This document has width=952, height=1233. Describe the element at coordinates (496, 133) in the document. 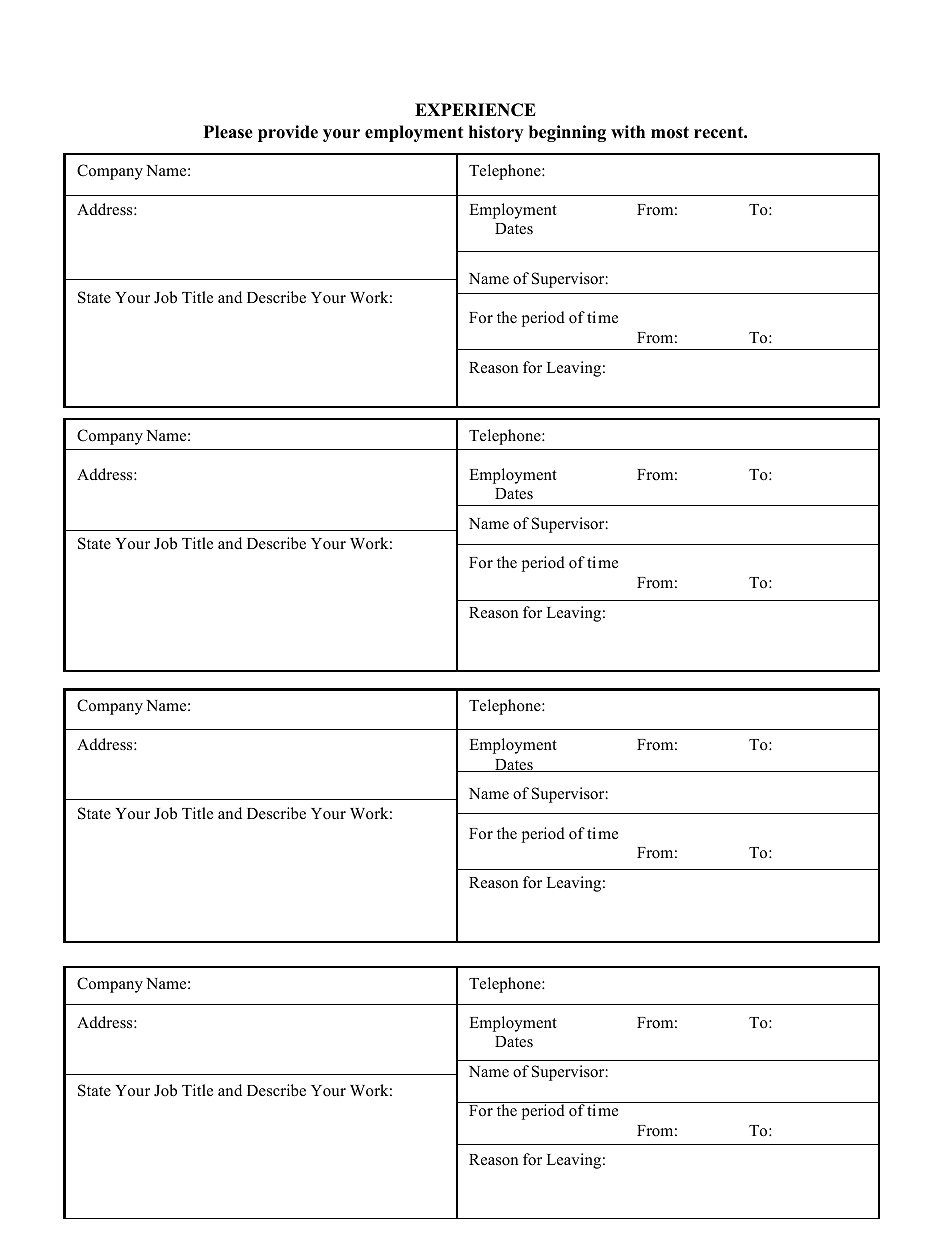

I see `history` at that location.
